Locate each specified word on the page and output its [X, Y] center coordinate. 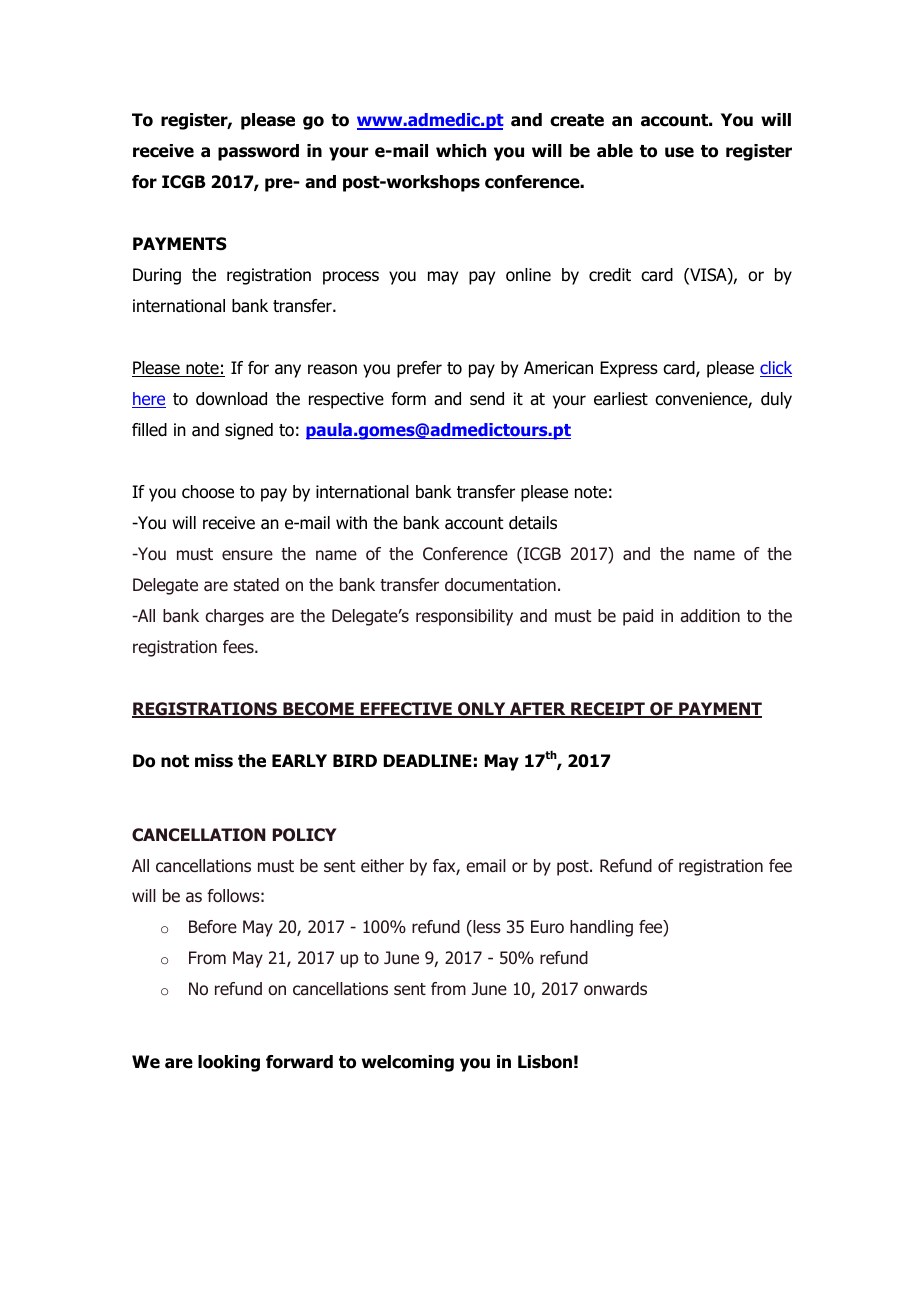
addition [710, 616]
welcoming [408, 1063]
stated [256, 585]
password [258, 152]
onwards [615, 989]
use [679, 152]
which [461, 151]
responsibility [464, 617]
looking [229, 1063]
